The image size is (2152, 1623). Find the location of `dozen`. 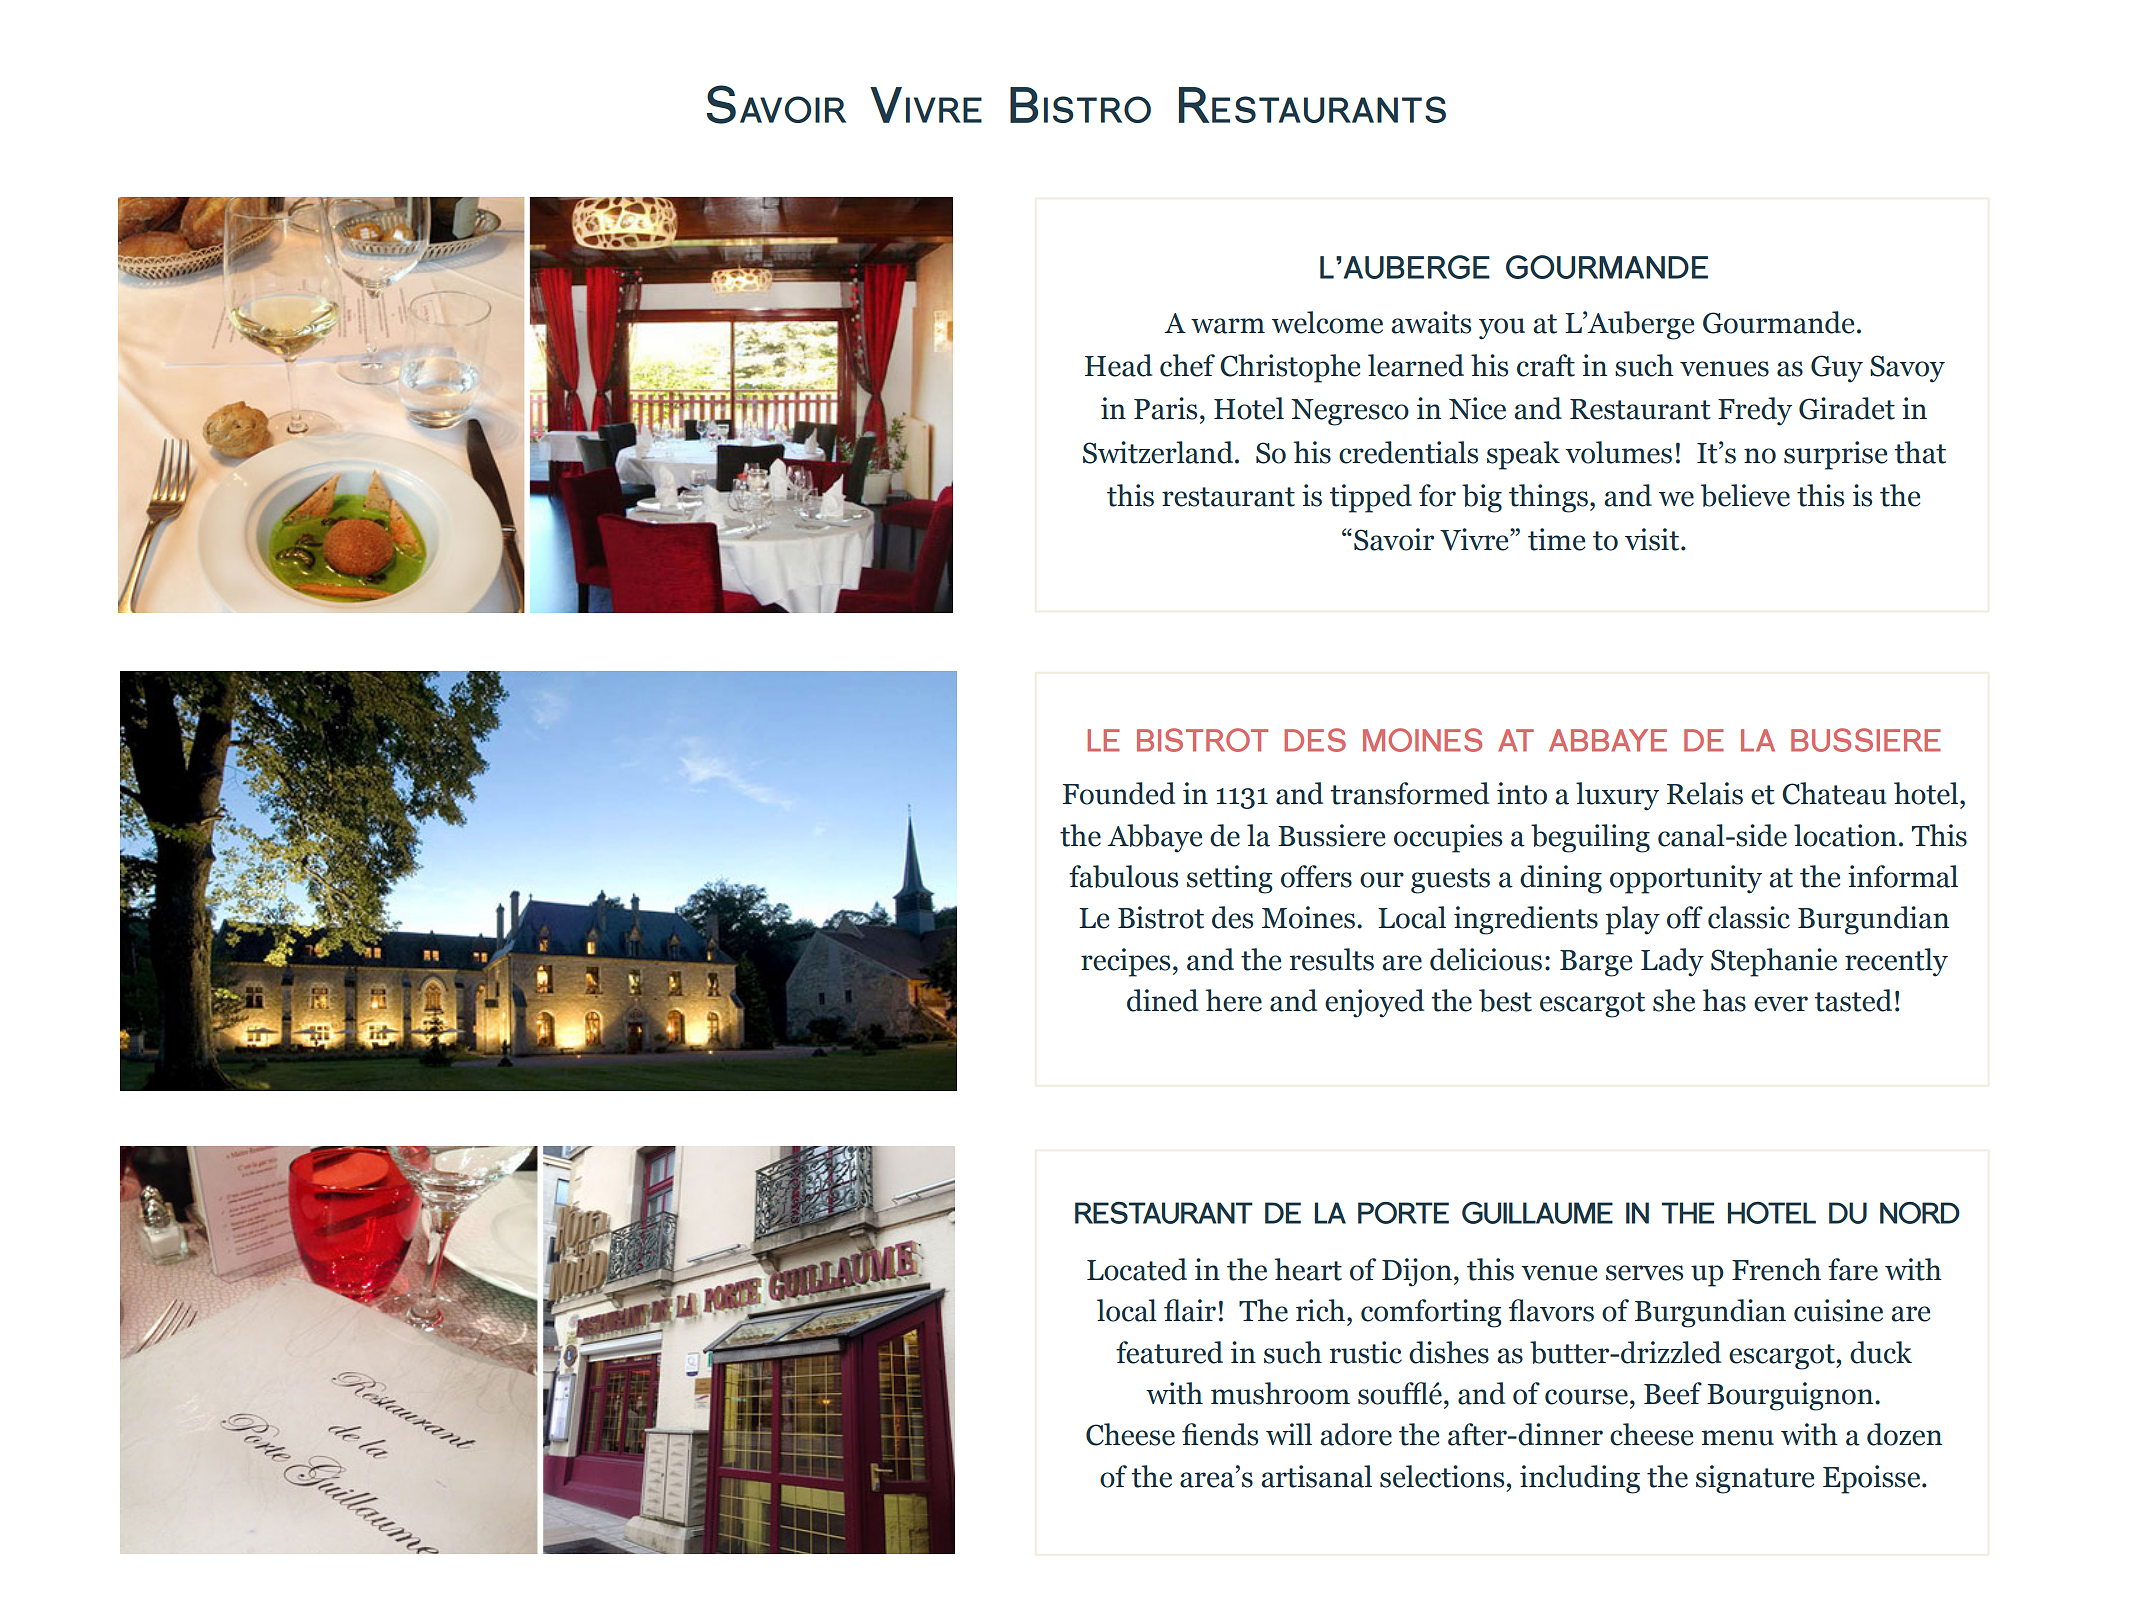

dozen is located at coordinates (1904, 1434).
